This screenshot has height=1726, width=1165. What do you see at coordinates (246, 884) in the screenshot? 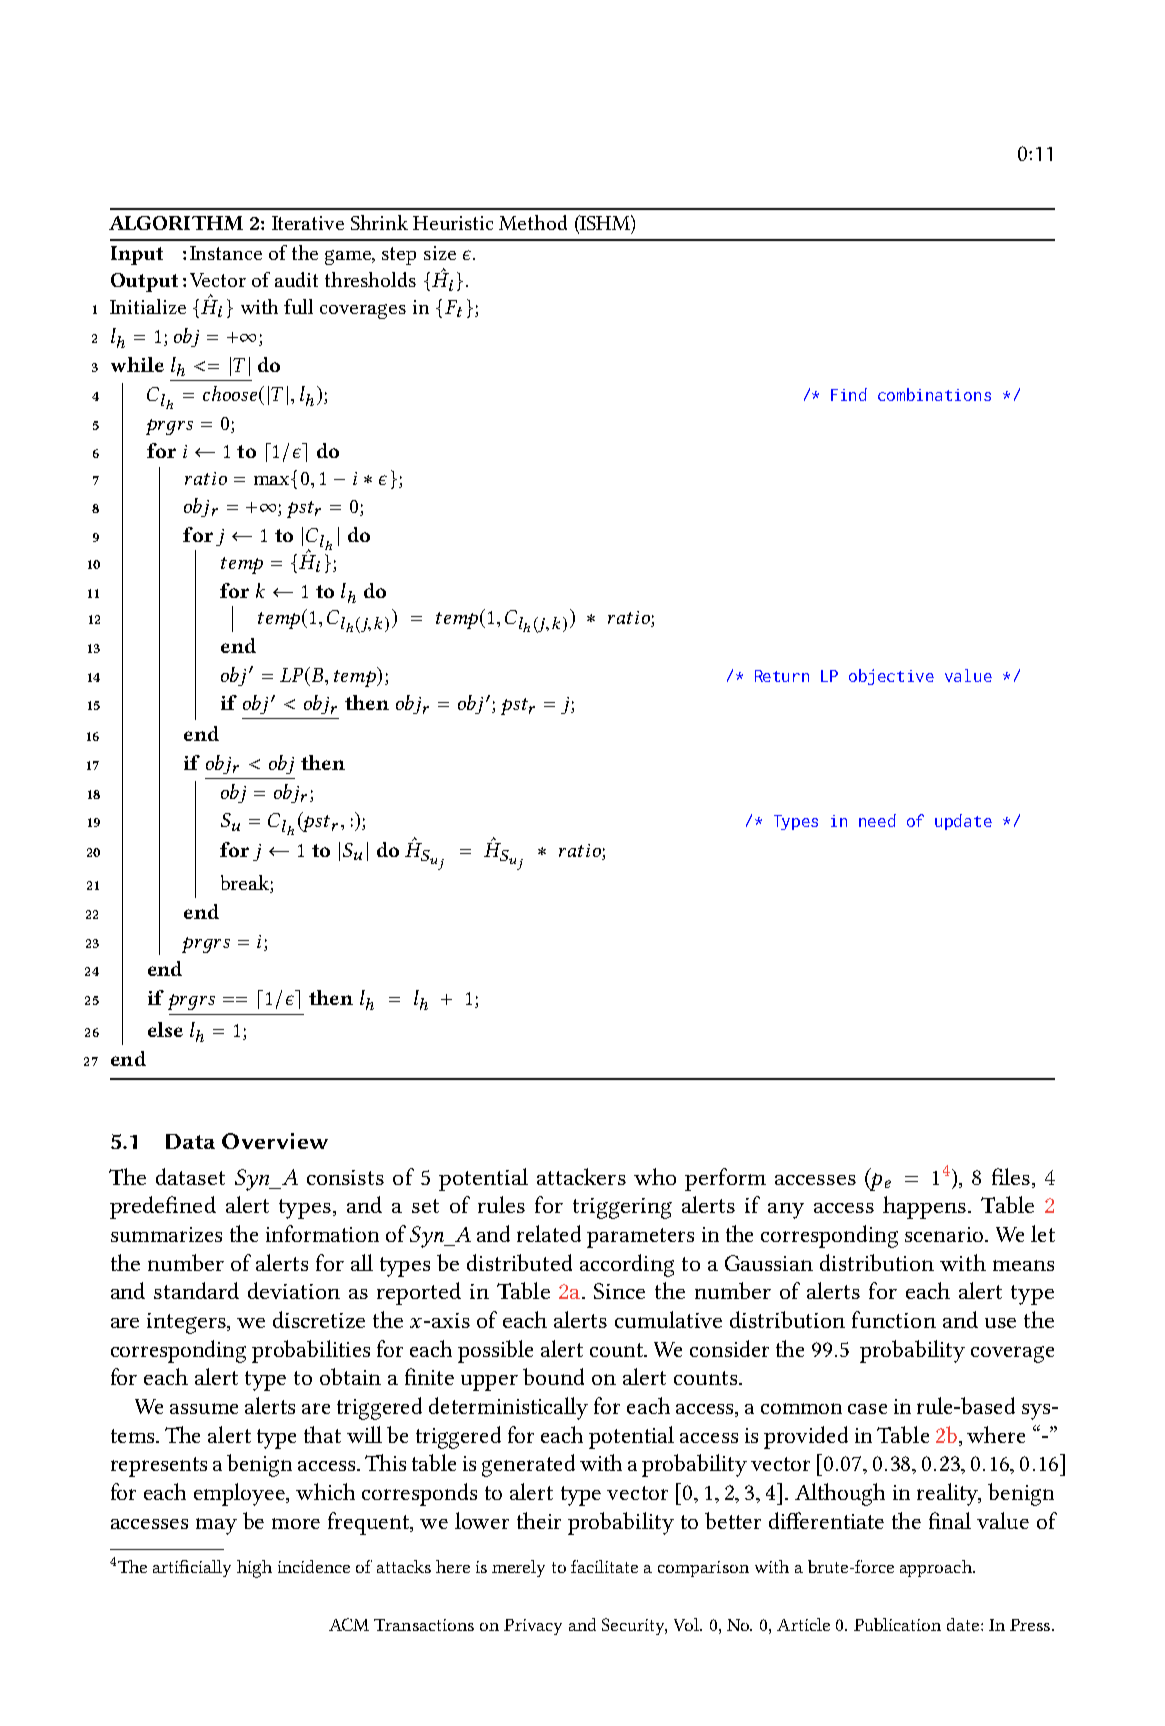
I see `break` at bounding box center [246, 884].
